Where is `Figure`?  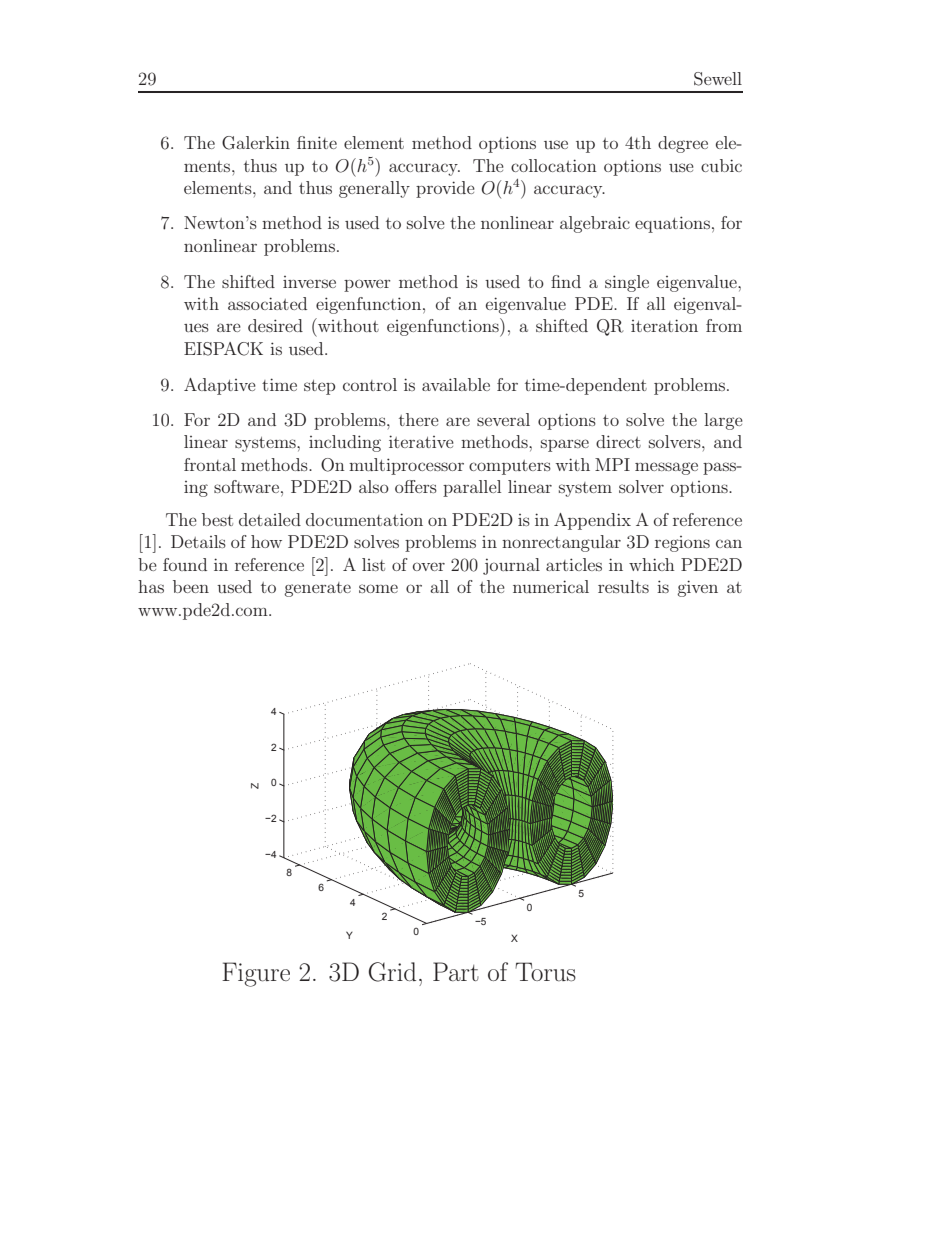 Figure is located at coordinates (256, 974).
